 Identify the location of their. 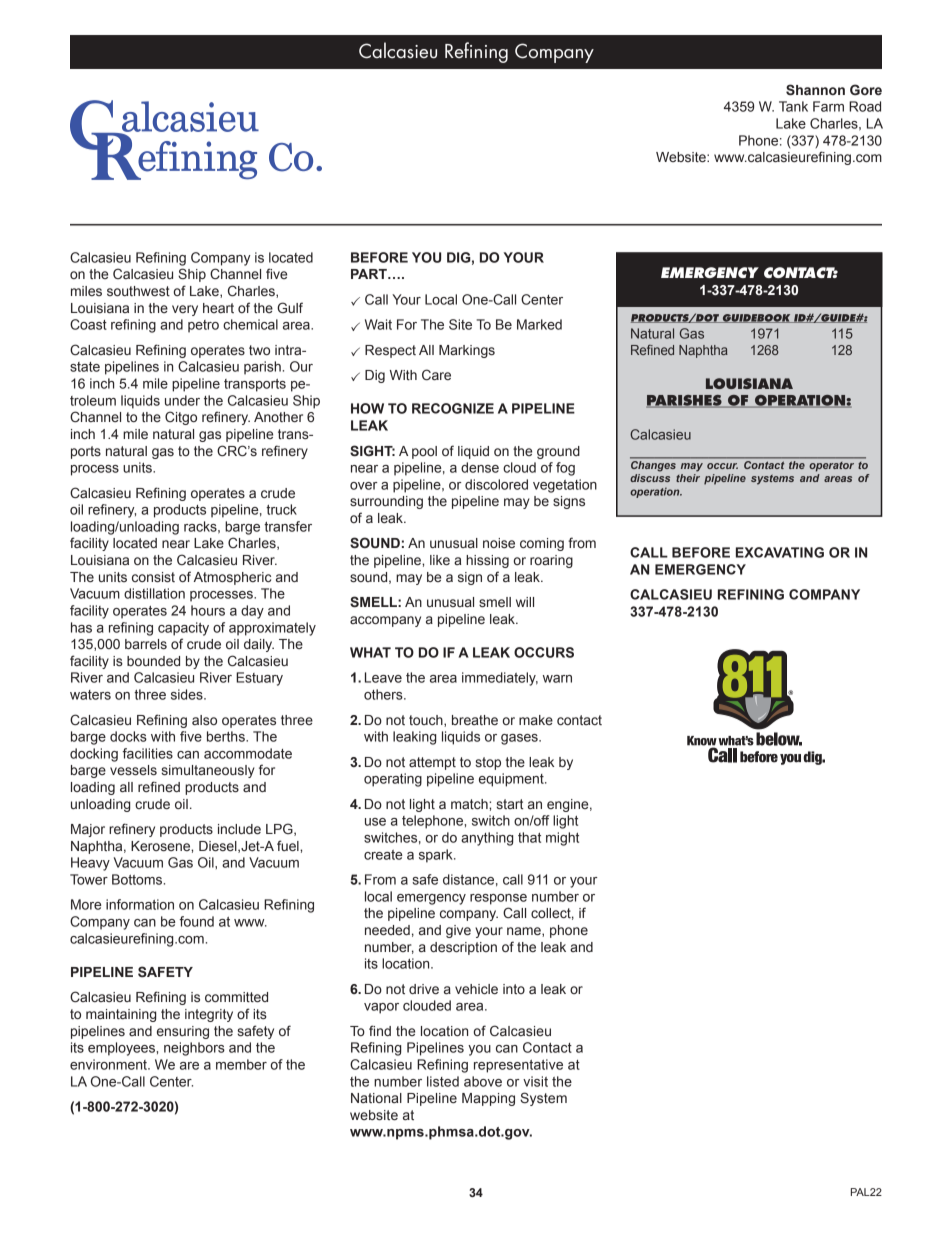
(688, 478).
